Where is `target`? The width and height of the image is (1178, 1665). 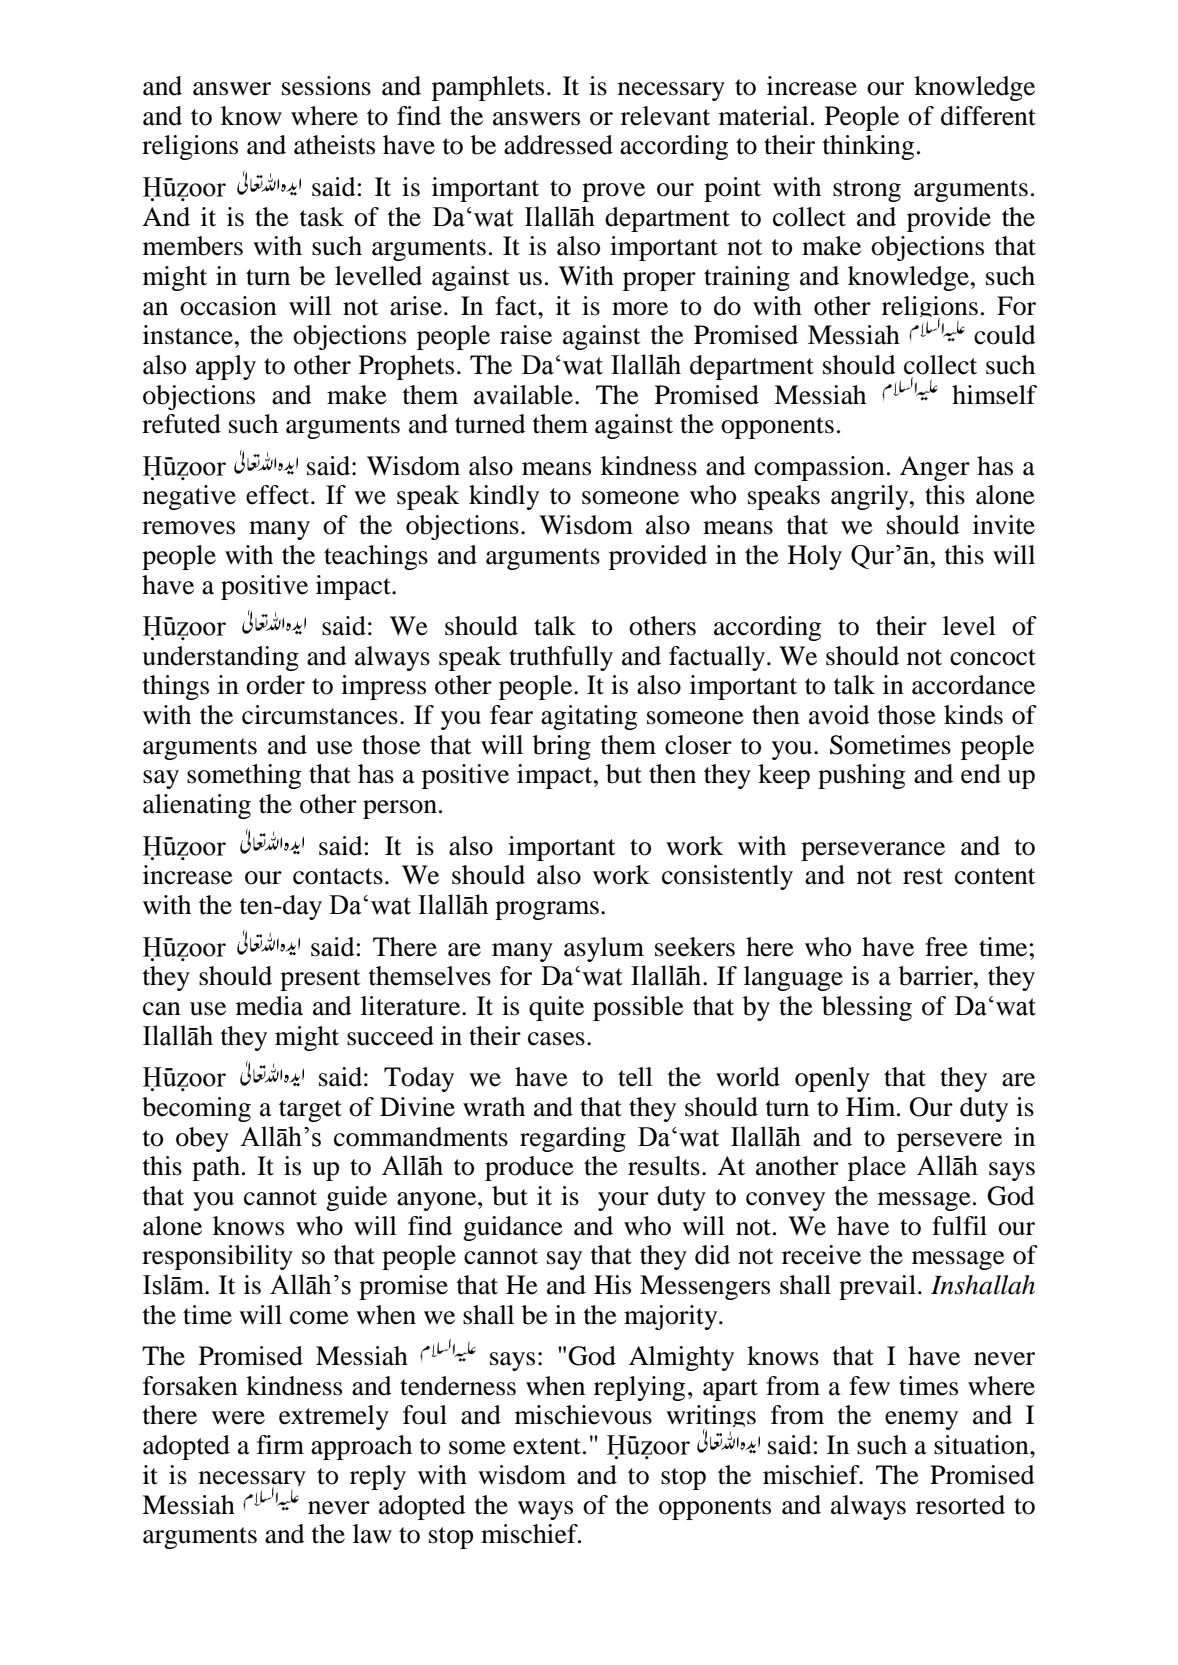 target is located at coordinates (310, 1111).
